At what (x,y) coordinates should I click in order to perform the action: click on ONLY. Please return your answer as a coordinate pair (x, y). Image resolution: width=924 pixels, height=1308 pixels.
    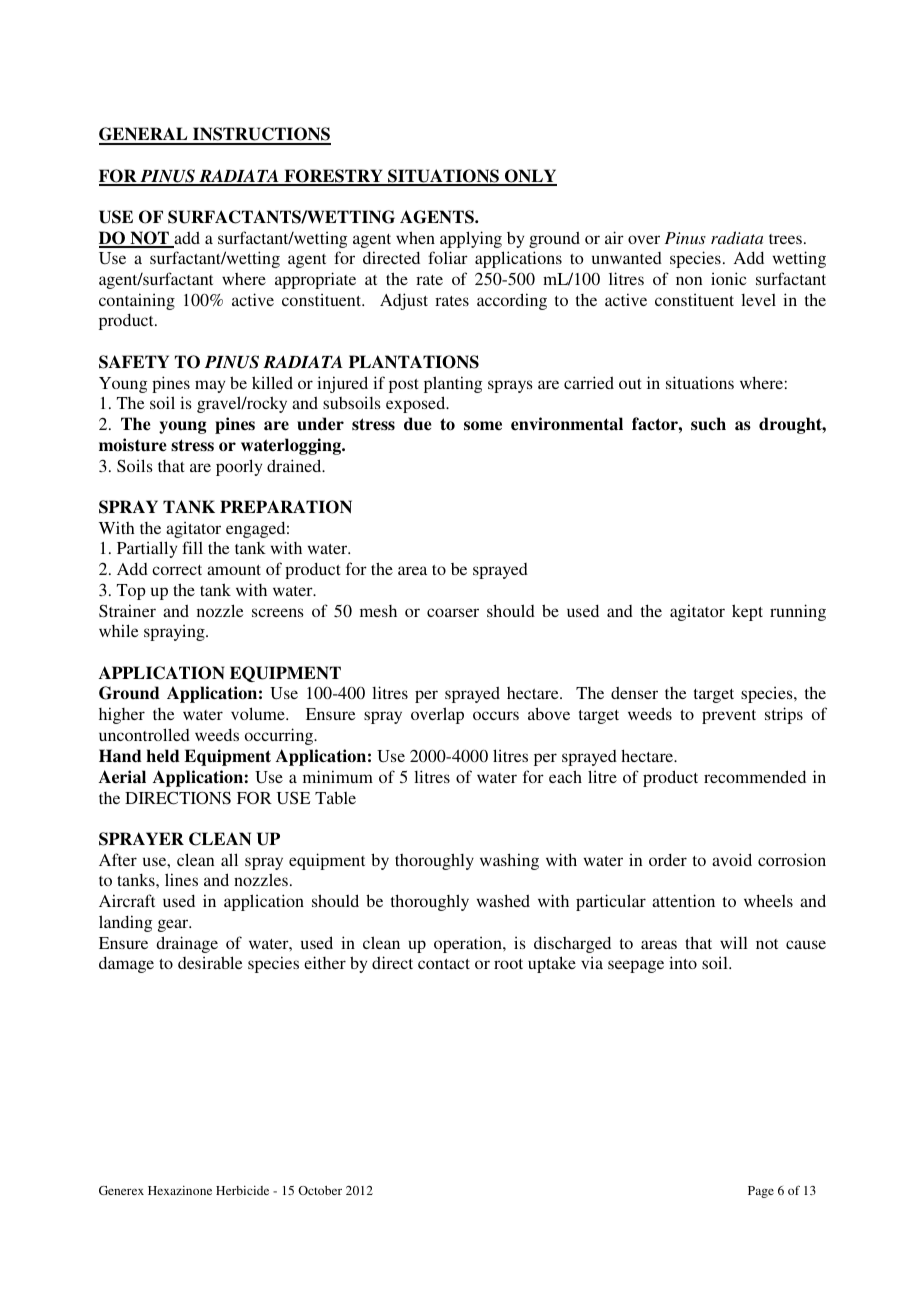
    Looking at the image, I should click on (529, 177).
